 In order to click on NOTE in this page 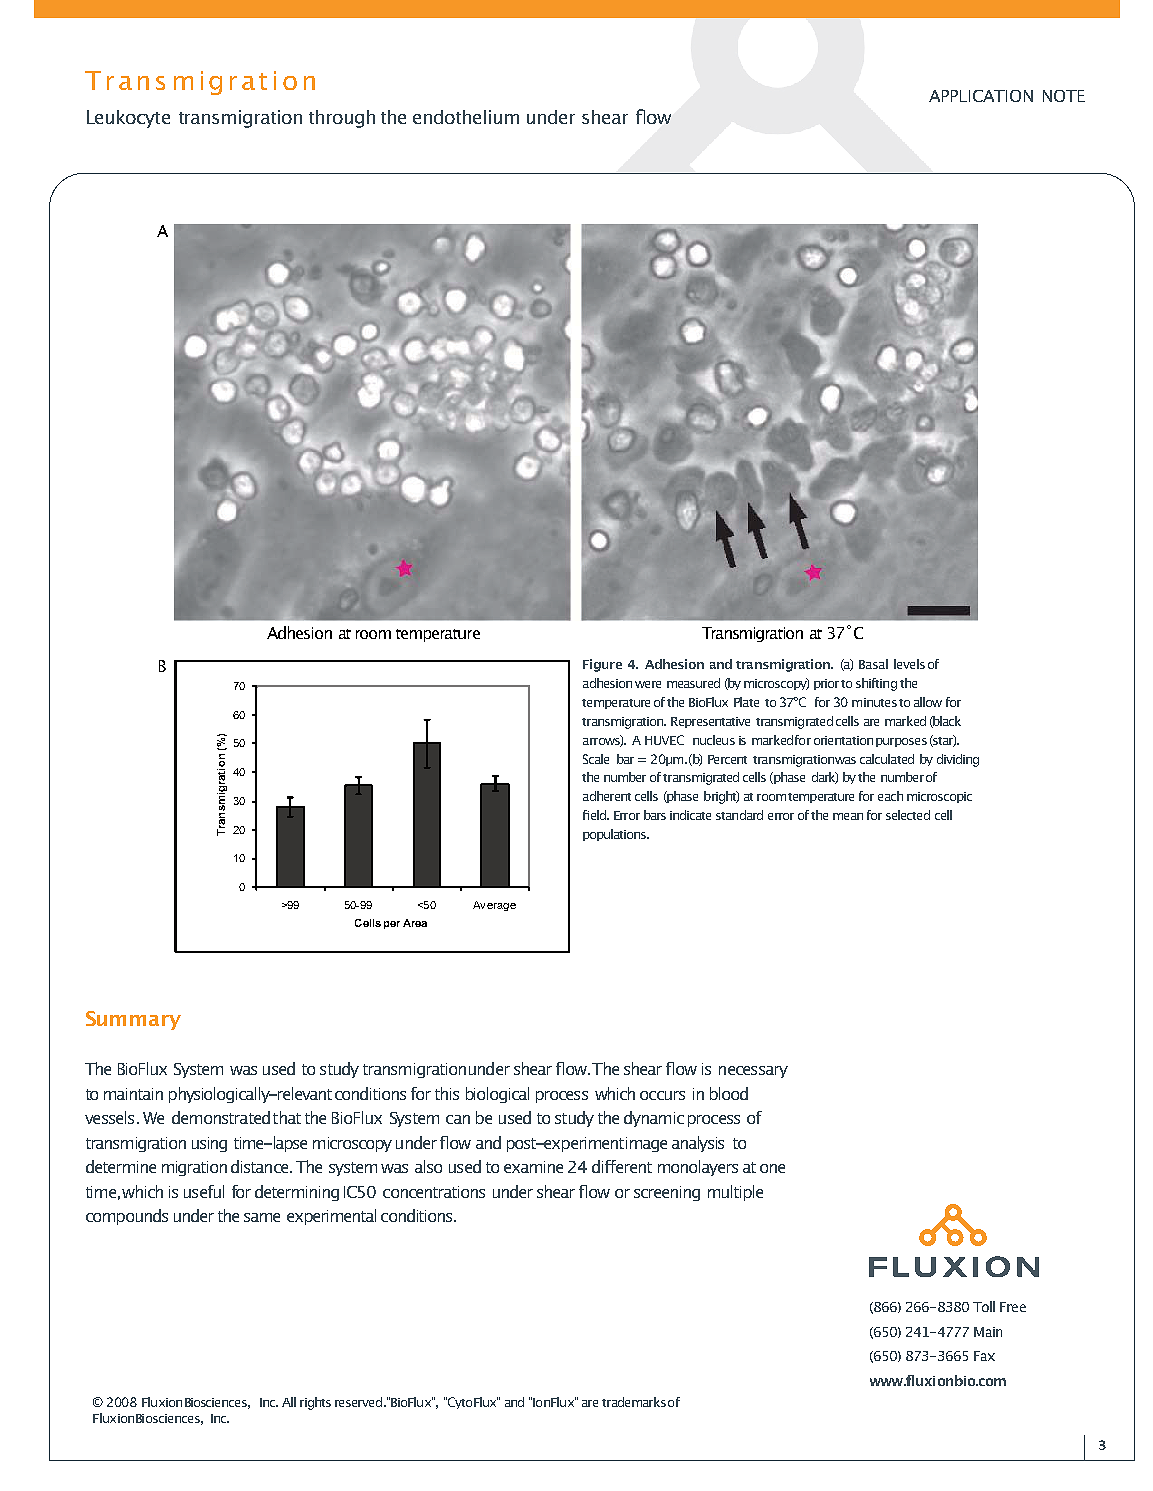, I will do `click(1064, 96)`.
